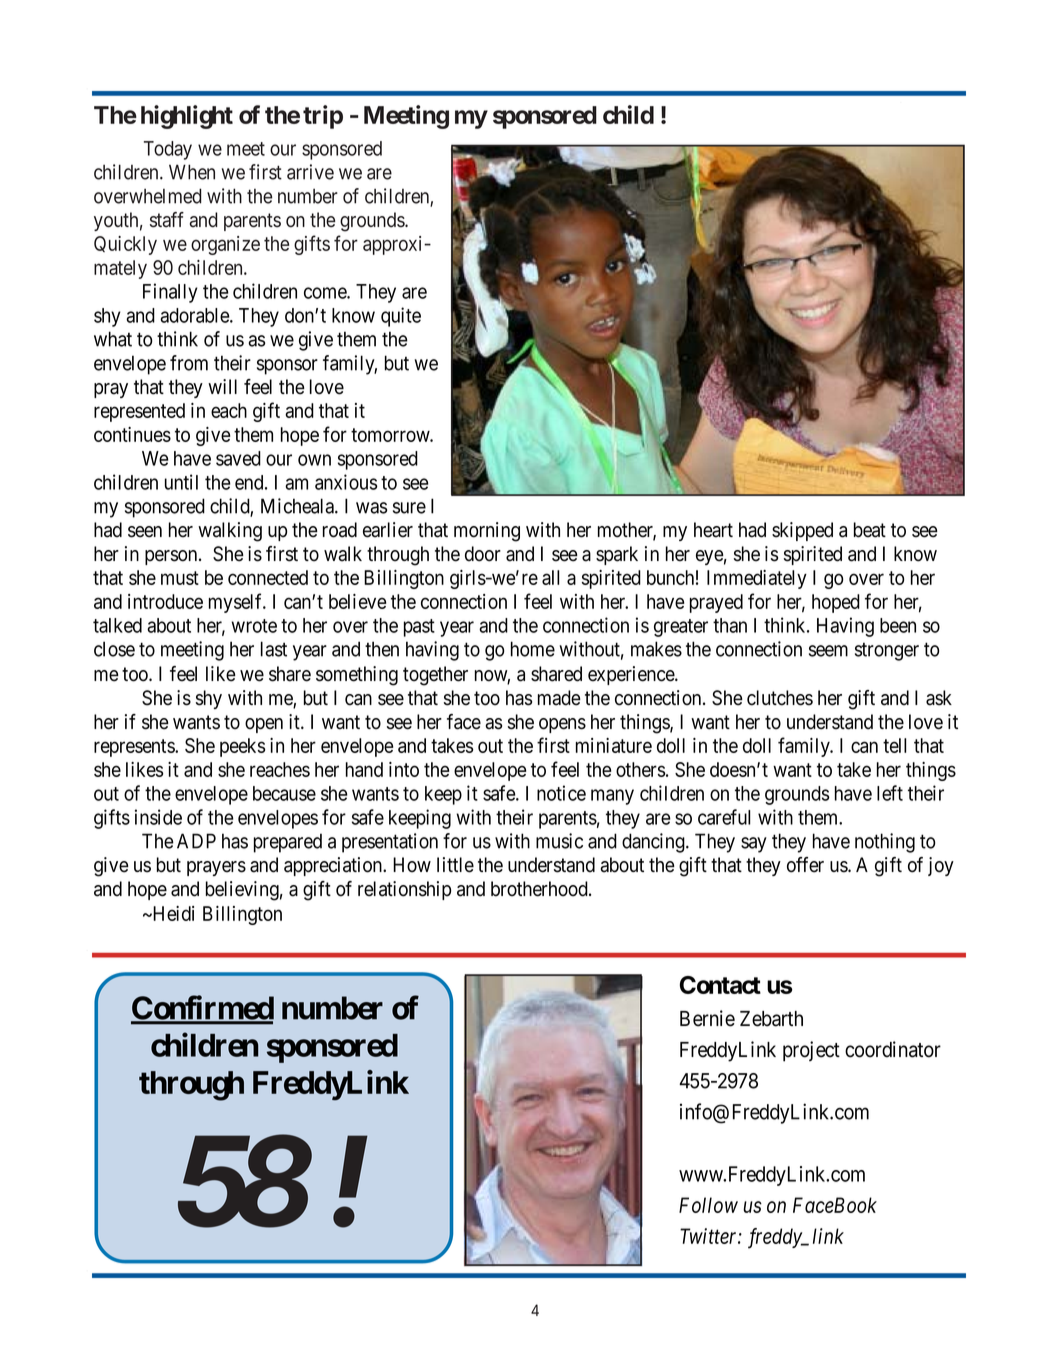  What do you see at coordinates (409, 508) in the screenshot?
I see `sure` at bounding box center [409, 508].
